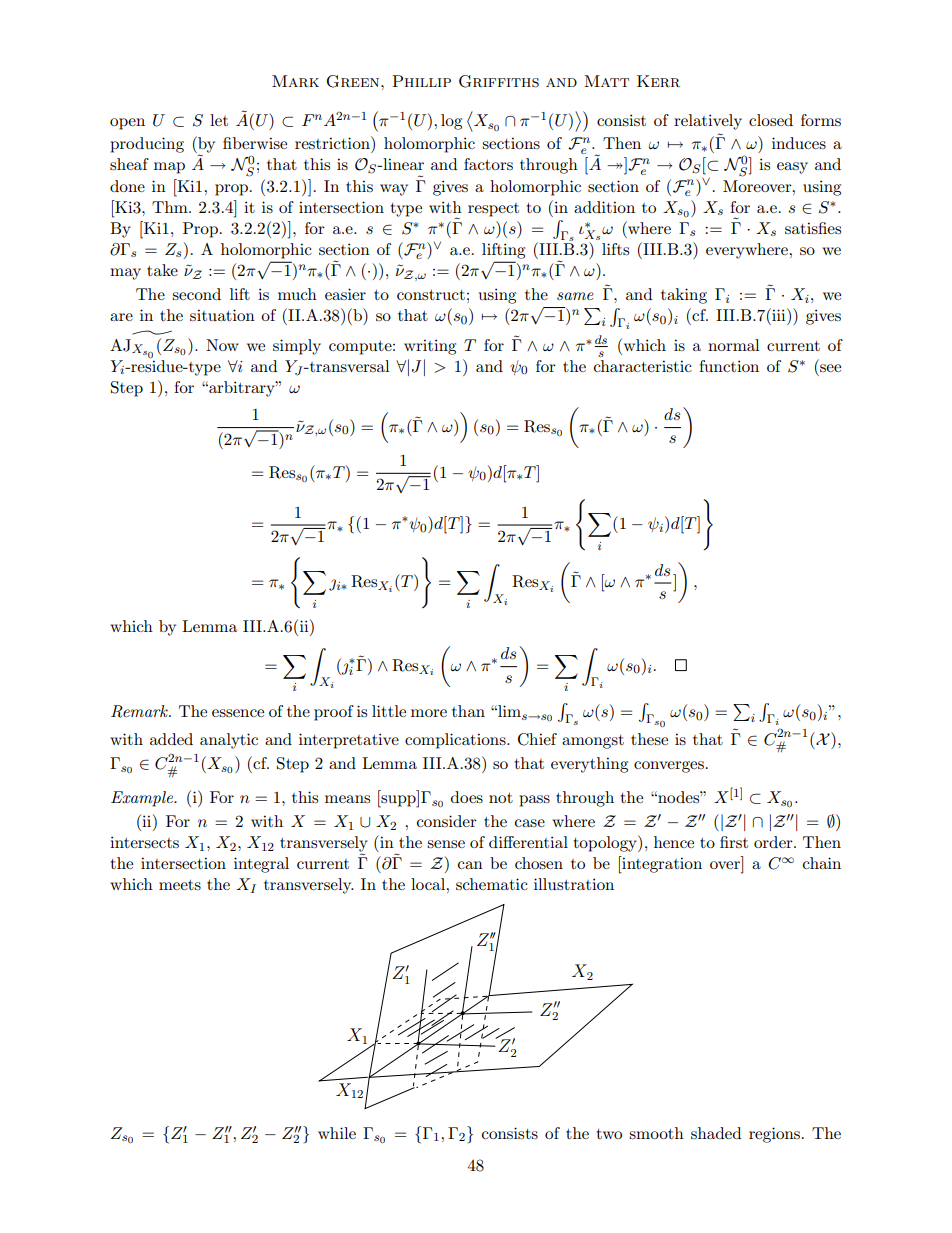  I want to click on while, so click(337, 1133).
